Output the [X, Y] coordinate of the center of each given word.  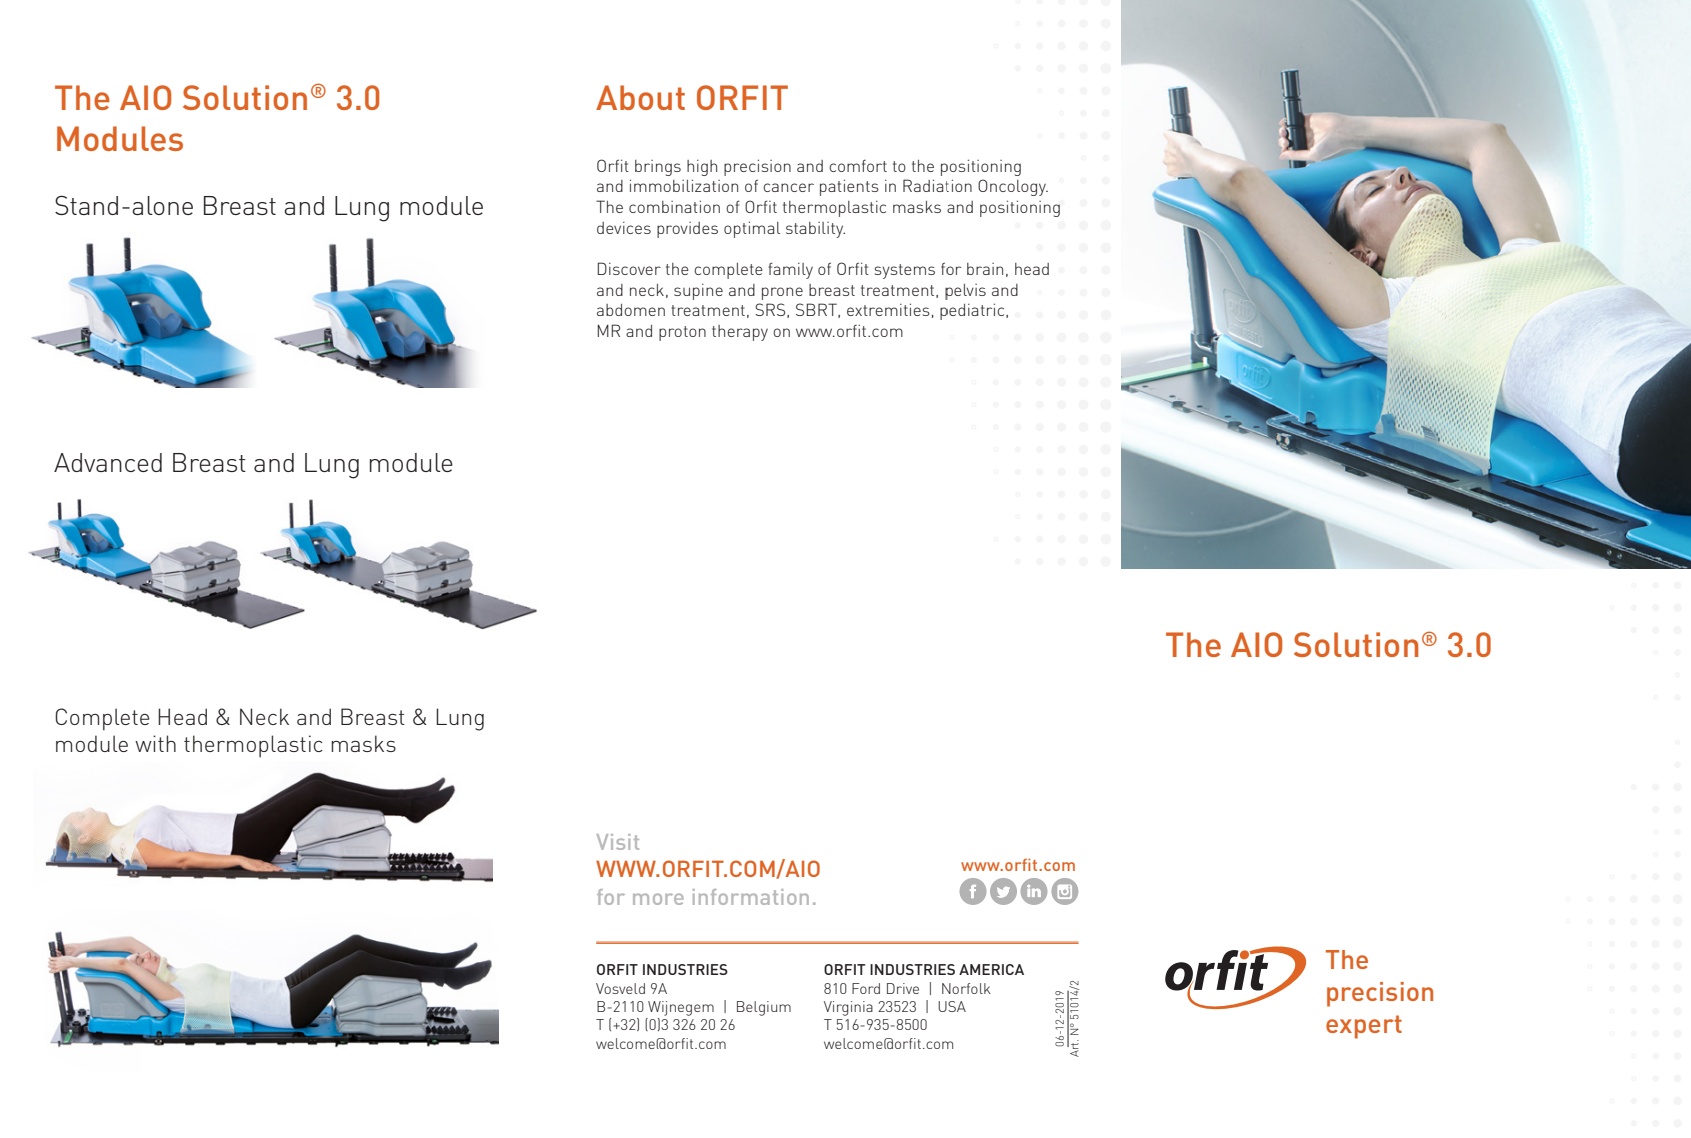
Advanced [108, 462]
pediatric [973, 311]
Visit [618, 842]
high [702, 168]
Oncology [1013, 187]
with [155, 743]
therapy [740, 333]
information [751, 897]
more [658, 899]
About [640, 97]
